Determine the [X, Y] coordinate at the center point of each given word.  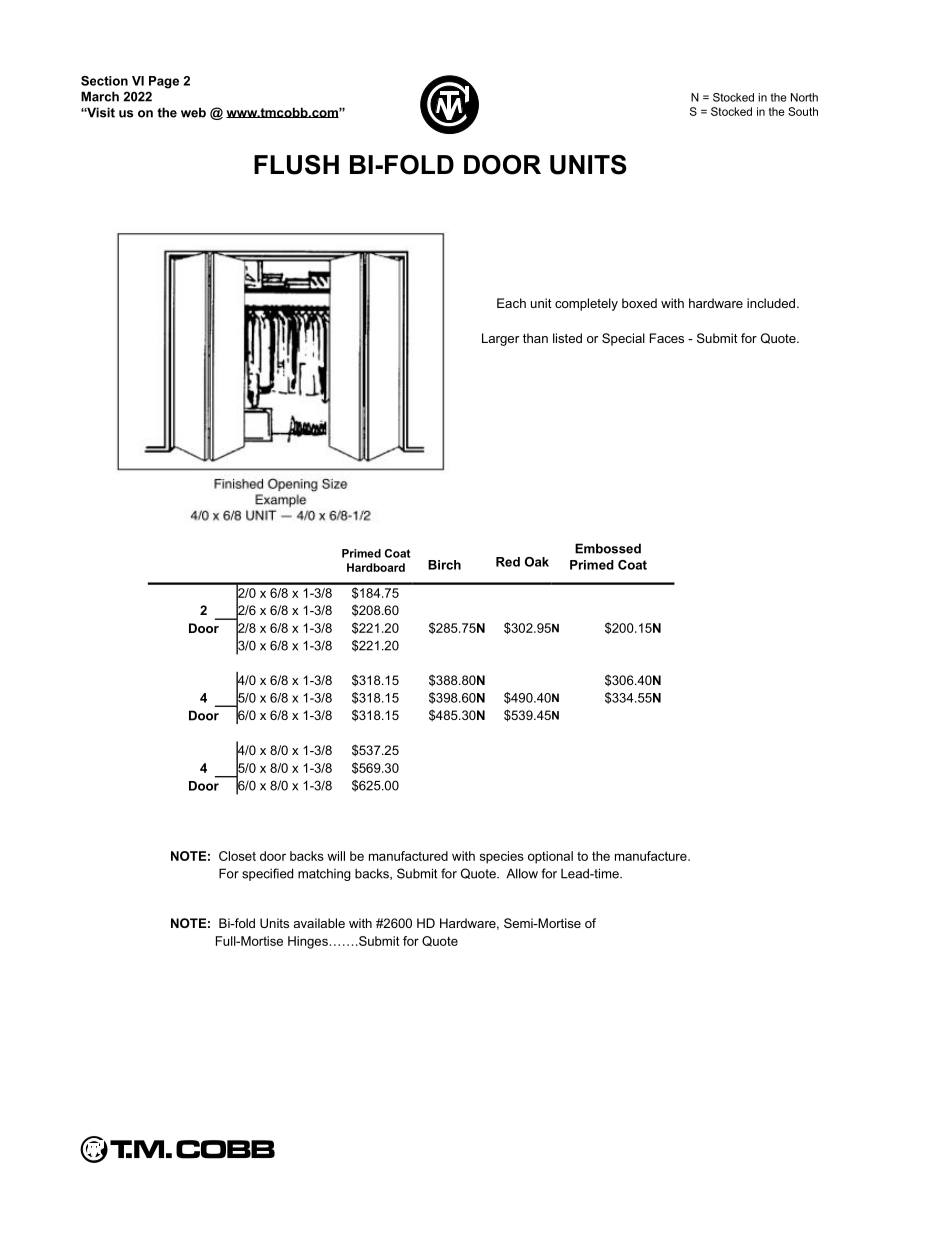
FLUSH [296, 165]
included [771, 303]
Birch [444, 565]
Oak [537, 562]
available [319, 923]
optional [550, 857]
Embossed [608, 548]
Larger [500, 339]
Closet [237, 856]
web [193, 112]
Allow [522, 873]
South [803, 111]
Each [511, 303]
